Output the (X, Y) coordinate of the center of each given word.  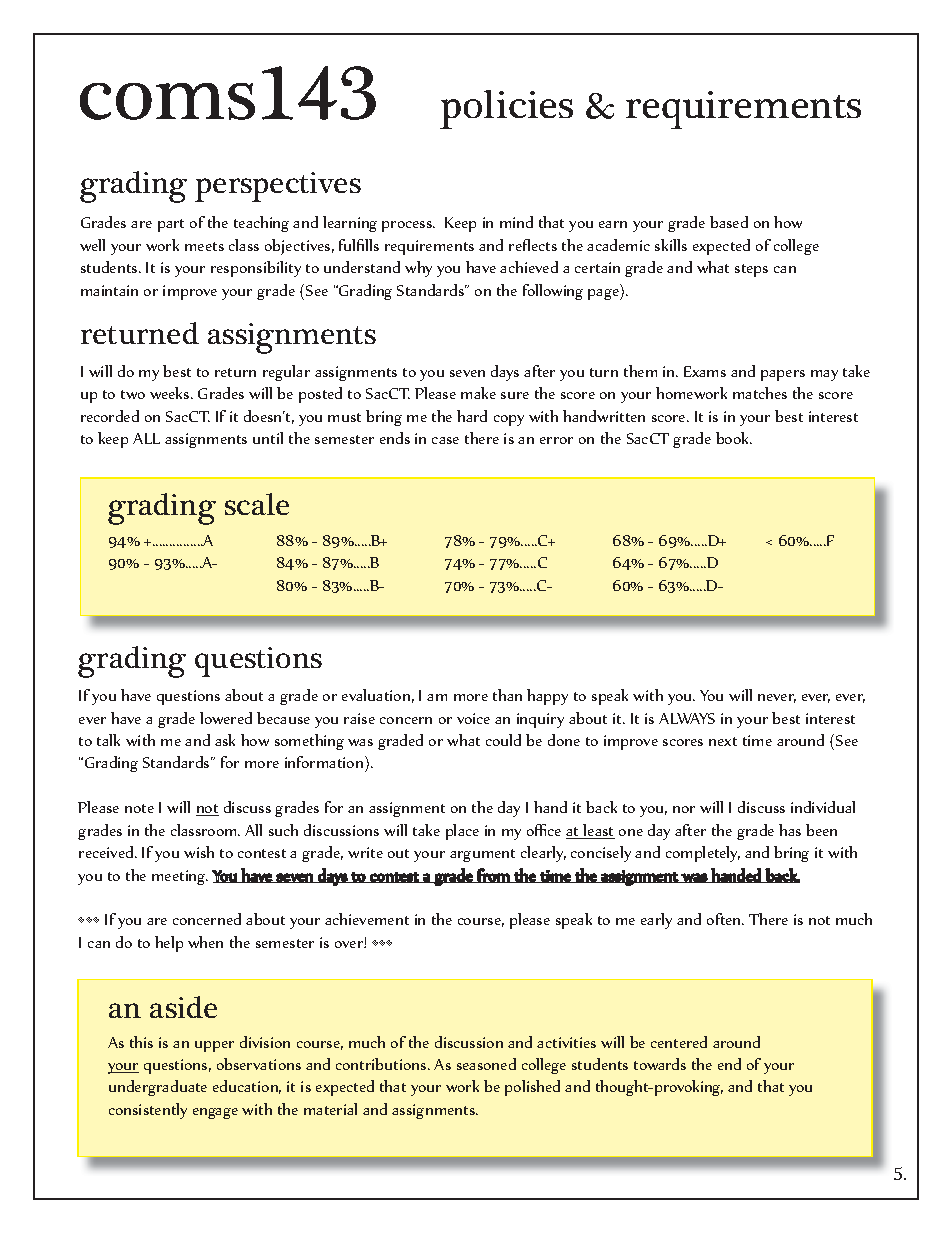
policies (506, 109)
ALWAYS (687, 718)
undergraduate (158, 1088)
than (507, 695)
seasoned (486, 1064)
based (729, 222)
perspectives (278, 187)
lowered (226, 718)
